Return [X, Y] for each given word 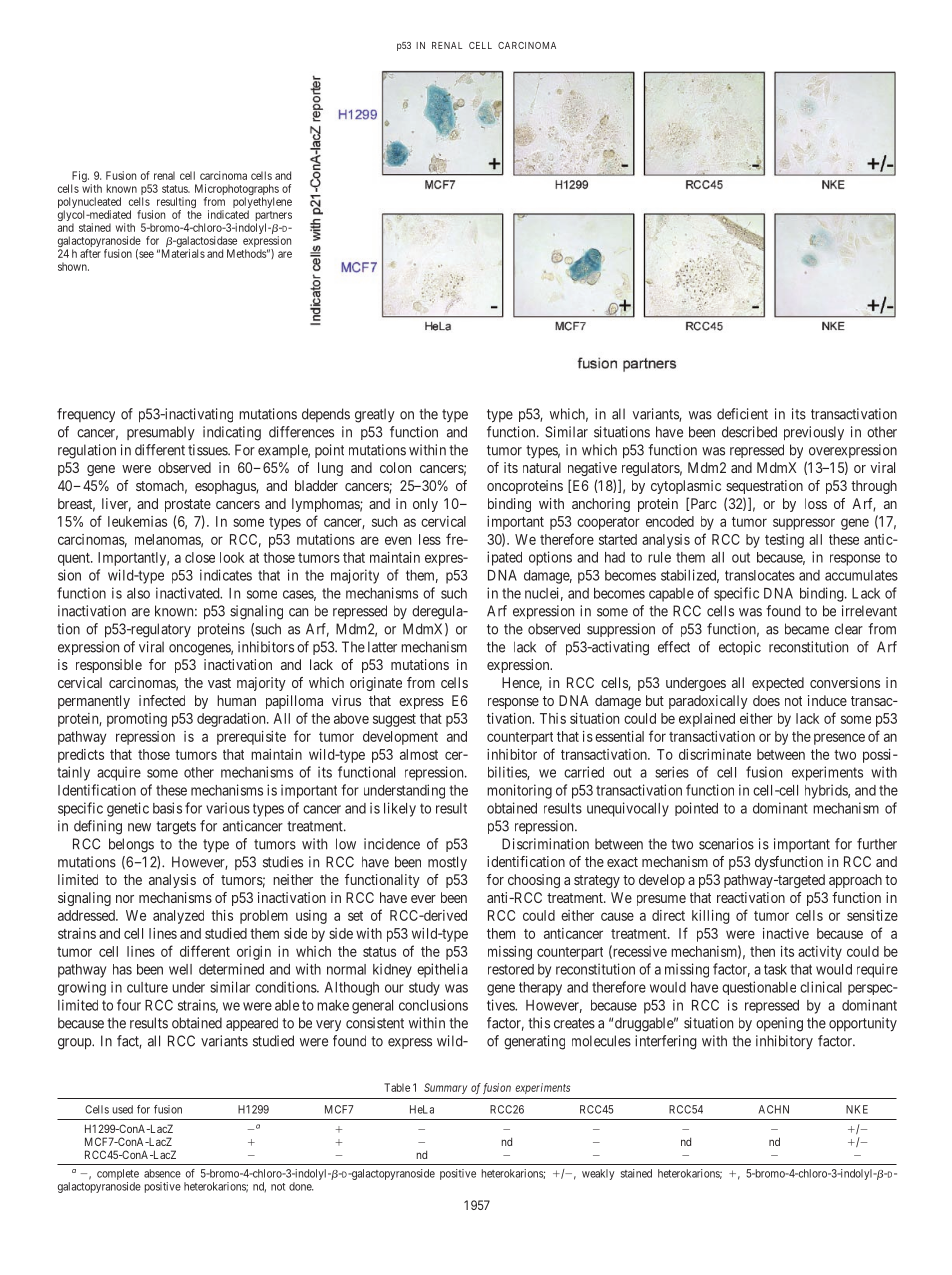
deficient [742, 414]
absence [162, 1173]
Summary [445, 1088]
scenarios [726, 844]
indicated [228, 214]
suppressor [804, 524]
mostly [447, 863]
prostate [188, 505]
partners [274, 217]
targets [176, 828]
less [430, 539]
